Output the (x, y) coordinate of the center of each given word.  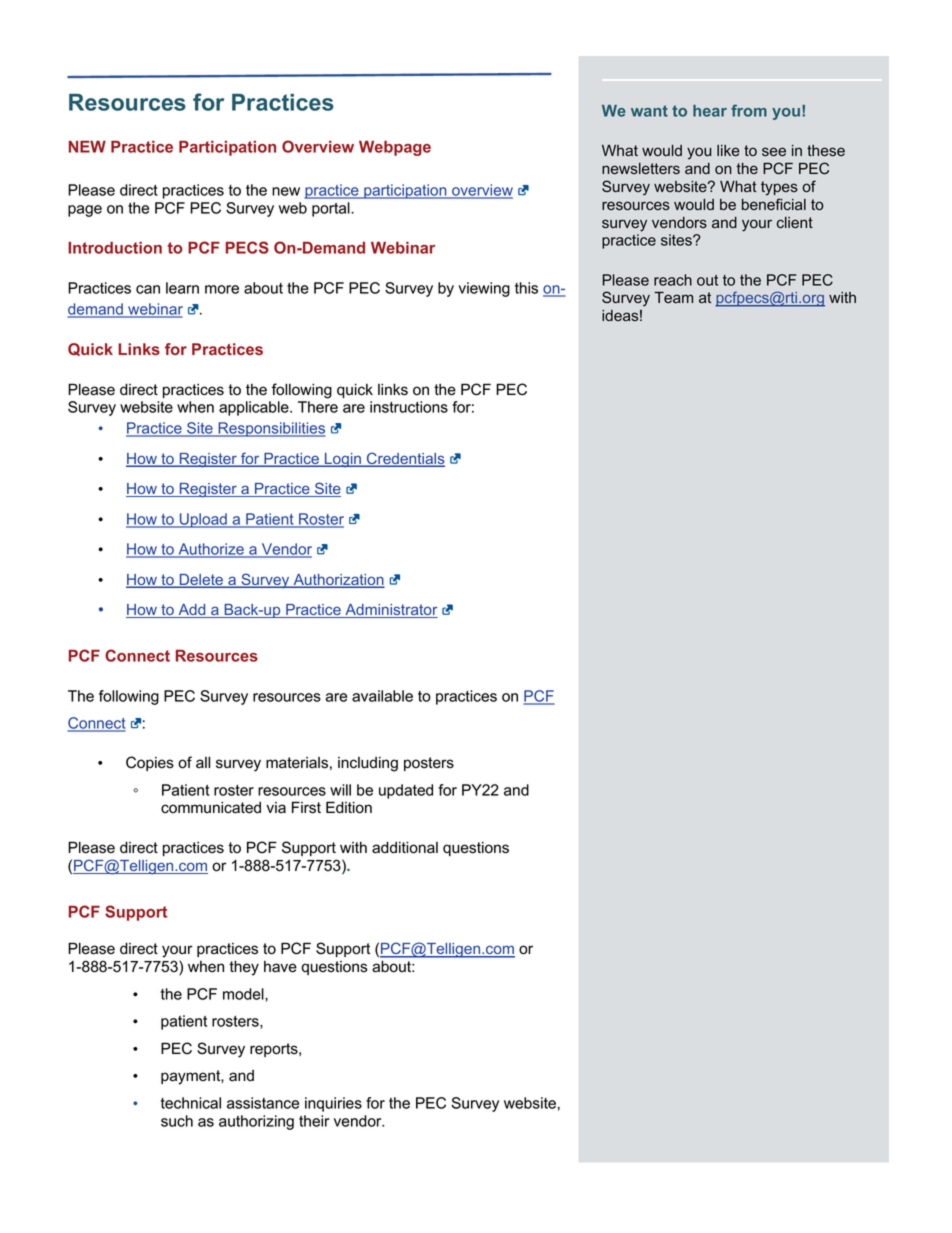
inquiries (333, 1104)
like (728, 151)
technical (191, 1103)
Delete (201, 581)
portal (332, 209)
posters (429, 764)
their (314, 1121)
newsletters (641, 169)
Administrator (390, 611)
